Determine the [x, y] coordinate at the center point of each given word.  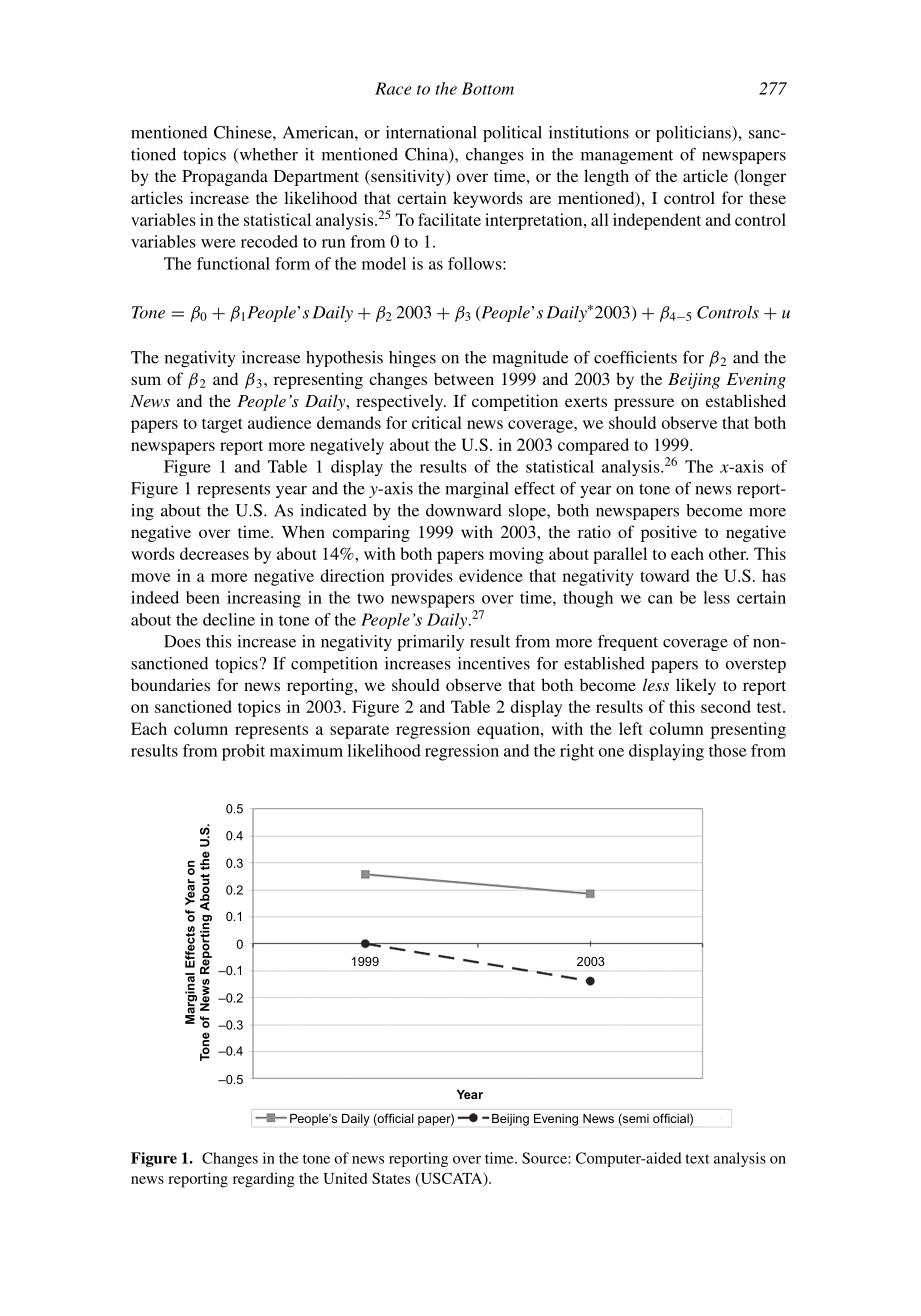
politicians [694, 134]
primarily [431, 643]
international [431, 132]
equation [509, 730]
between [464, 378]
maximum [306, 750]
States [391, 1178]
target [222, 425]
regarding [264, 1180]
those [727, 750]
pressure [644, 404]
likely [696, 686]
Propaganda [225, 178]
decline [229, 619]
